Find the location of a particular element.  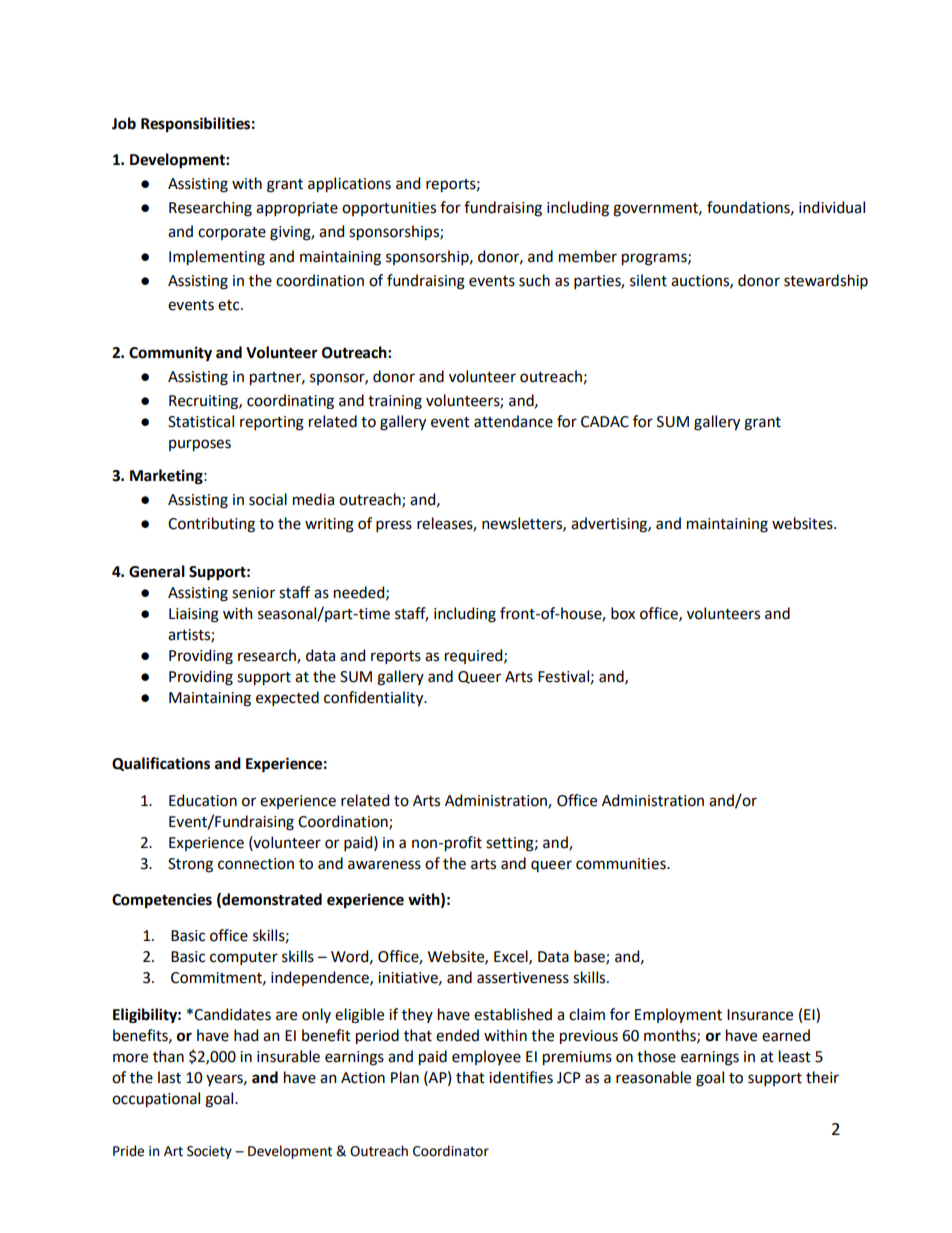

Job is located at coordinates (124, 123).
